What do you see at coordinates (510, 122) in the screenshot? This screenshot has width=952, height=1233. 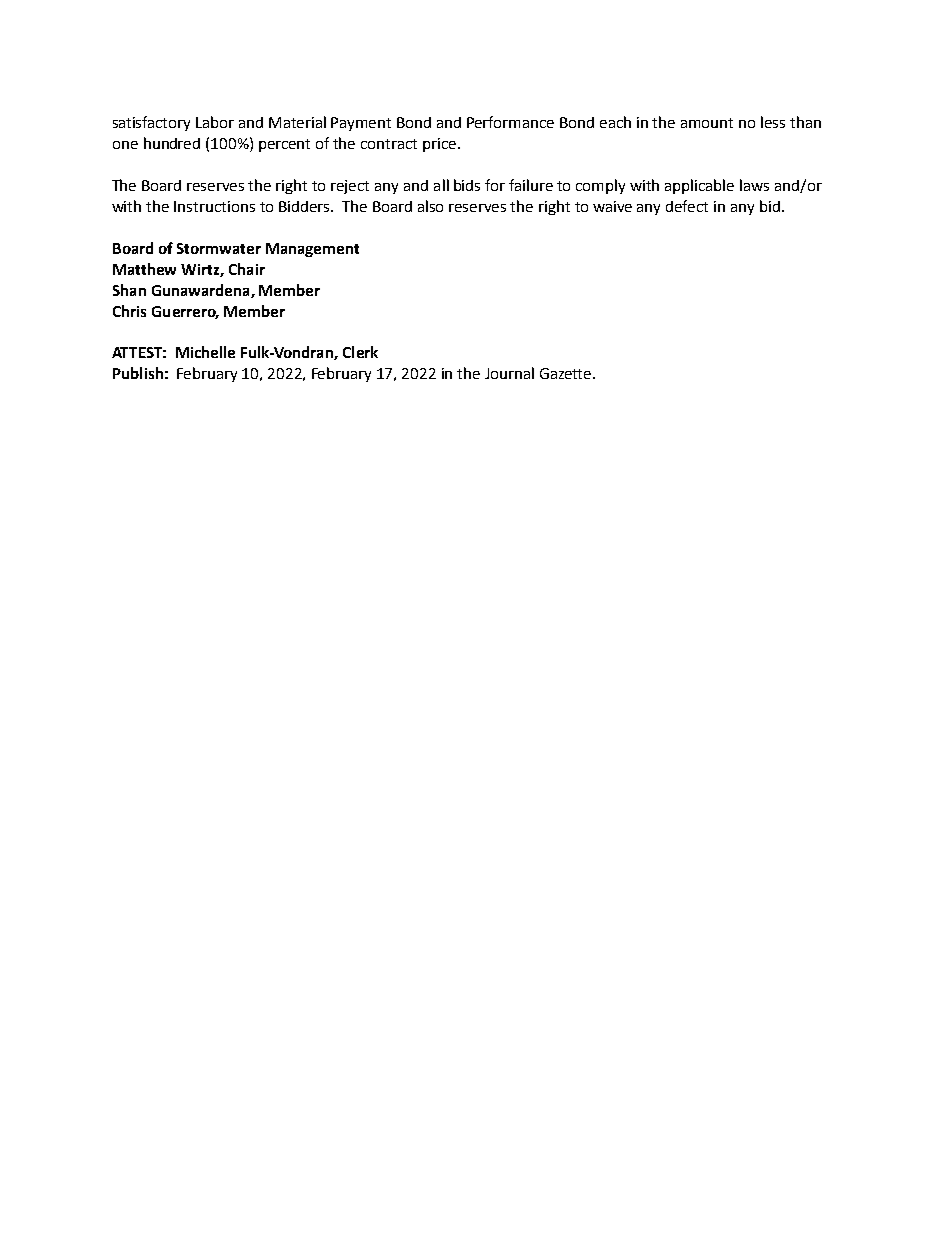 I see `Performance` at bounding box center [510, 122].
